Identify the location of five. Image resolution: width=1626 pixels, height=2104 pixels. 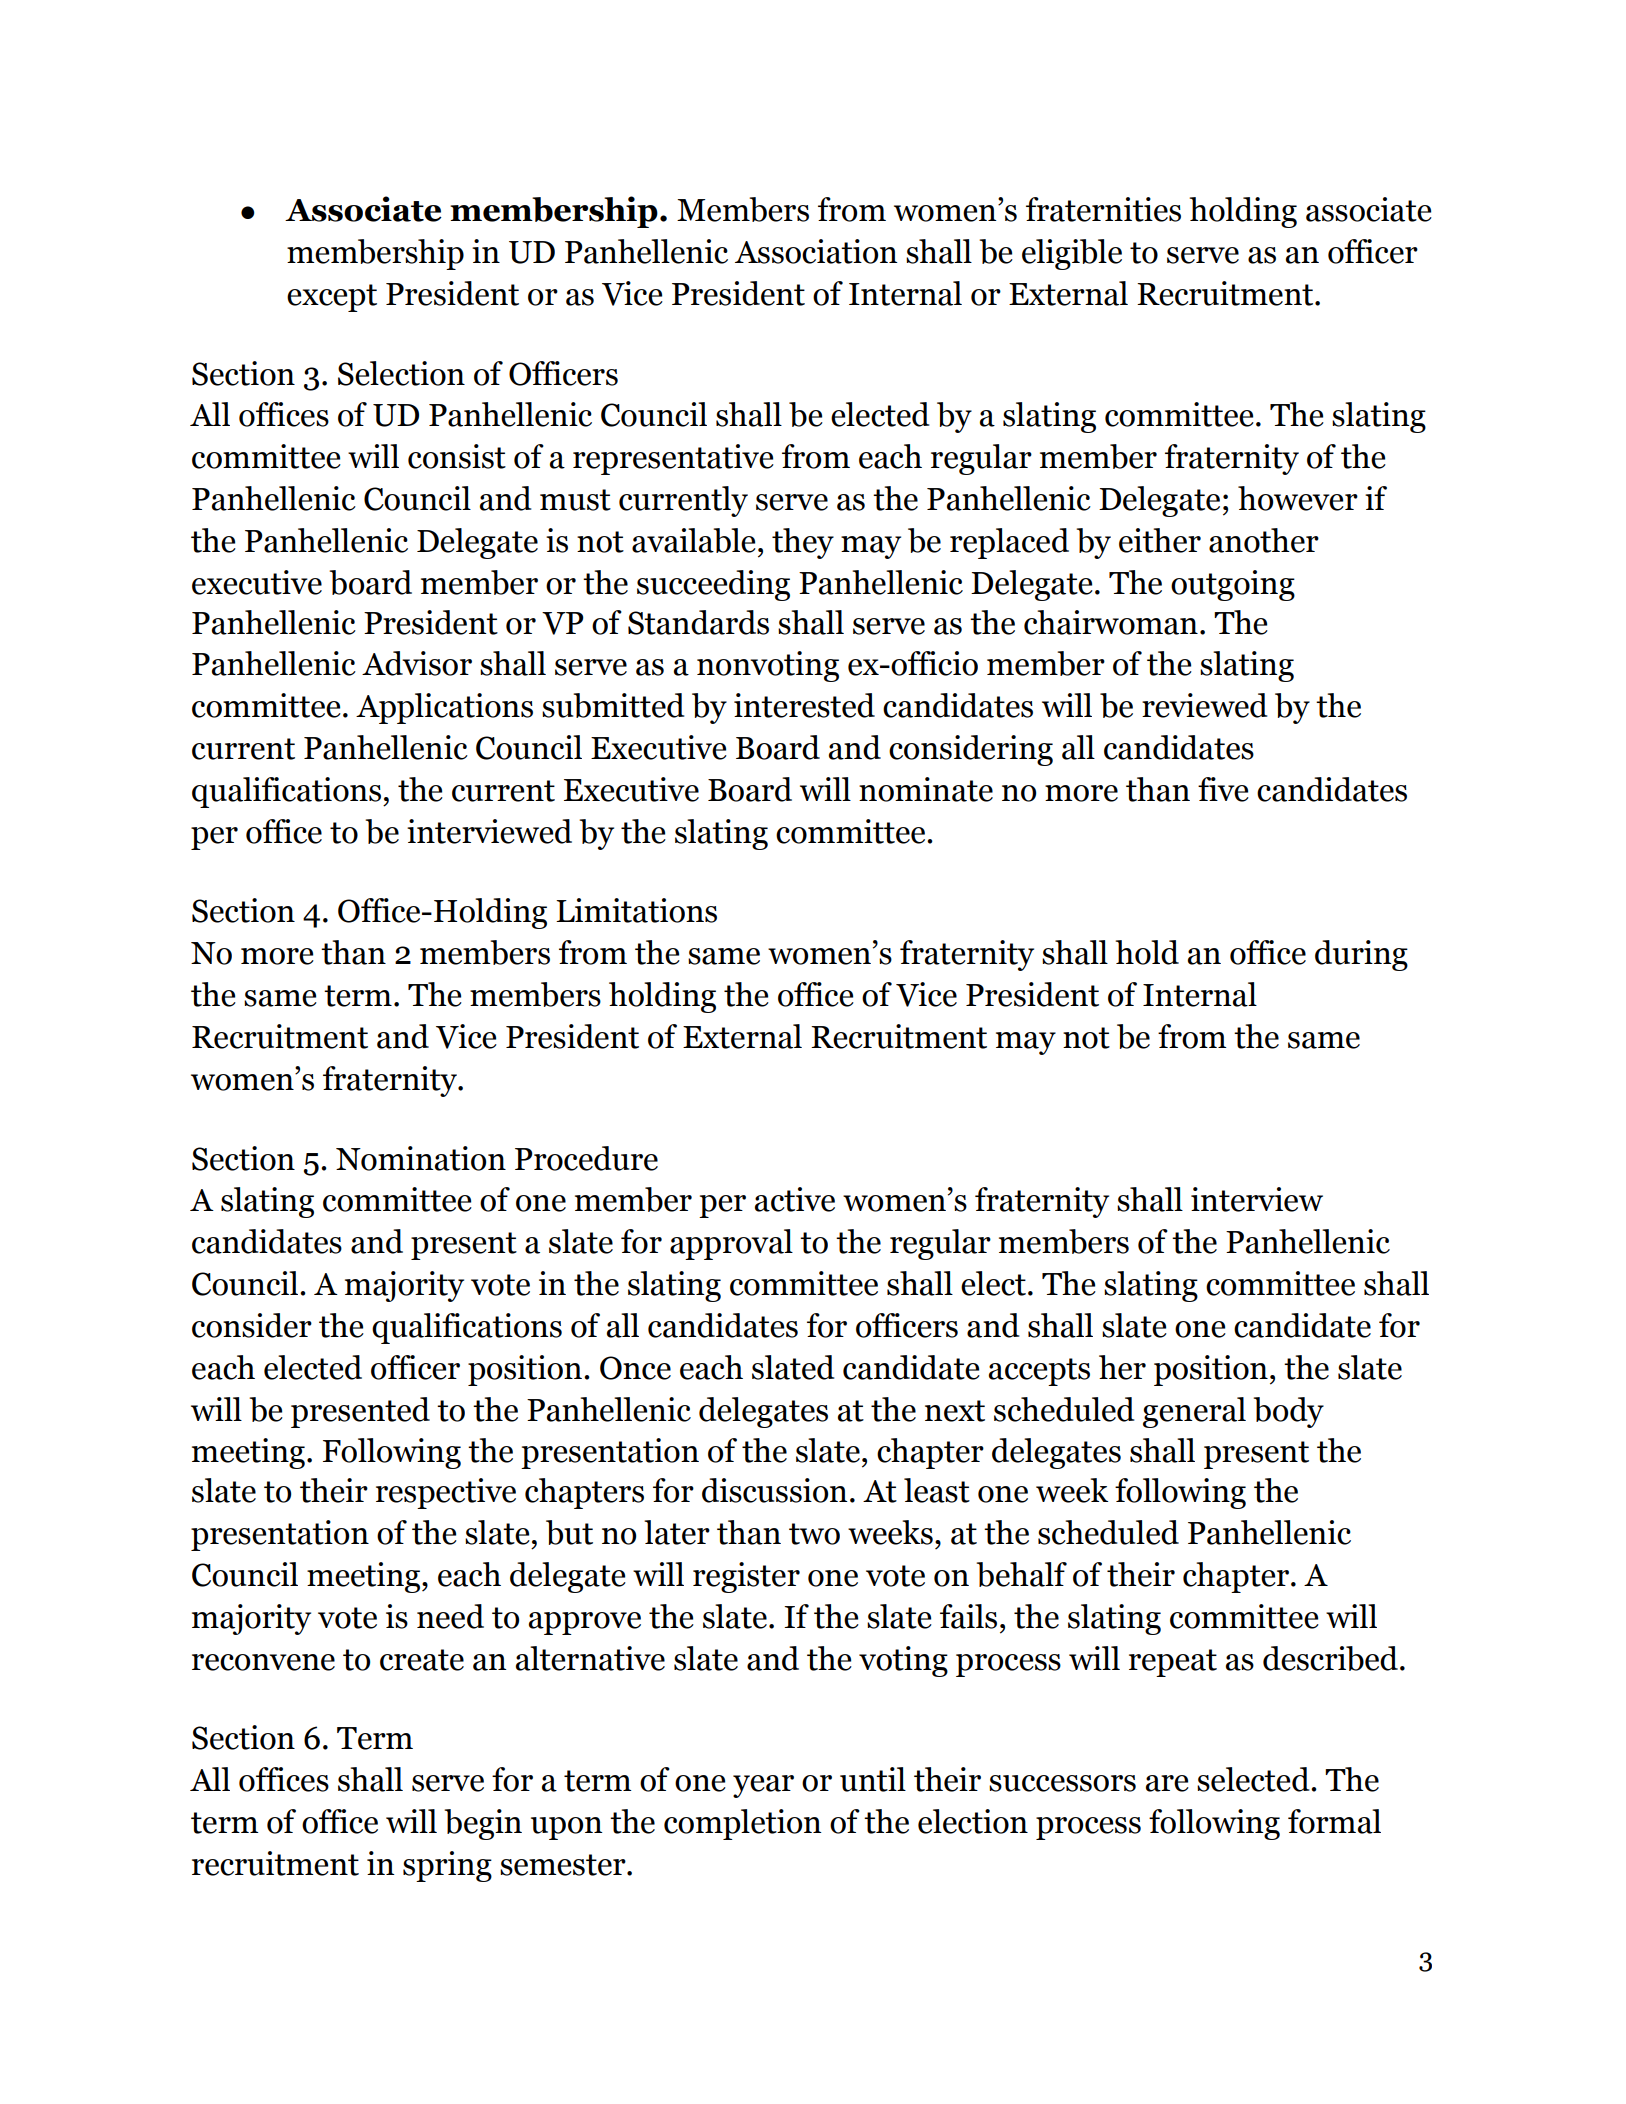
(1223, 789).
